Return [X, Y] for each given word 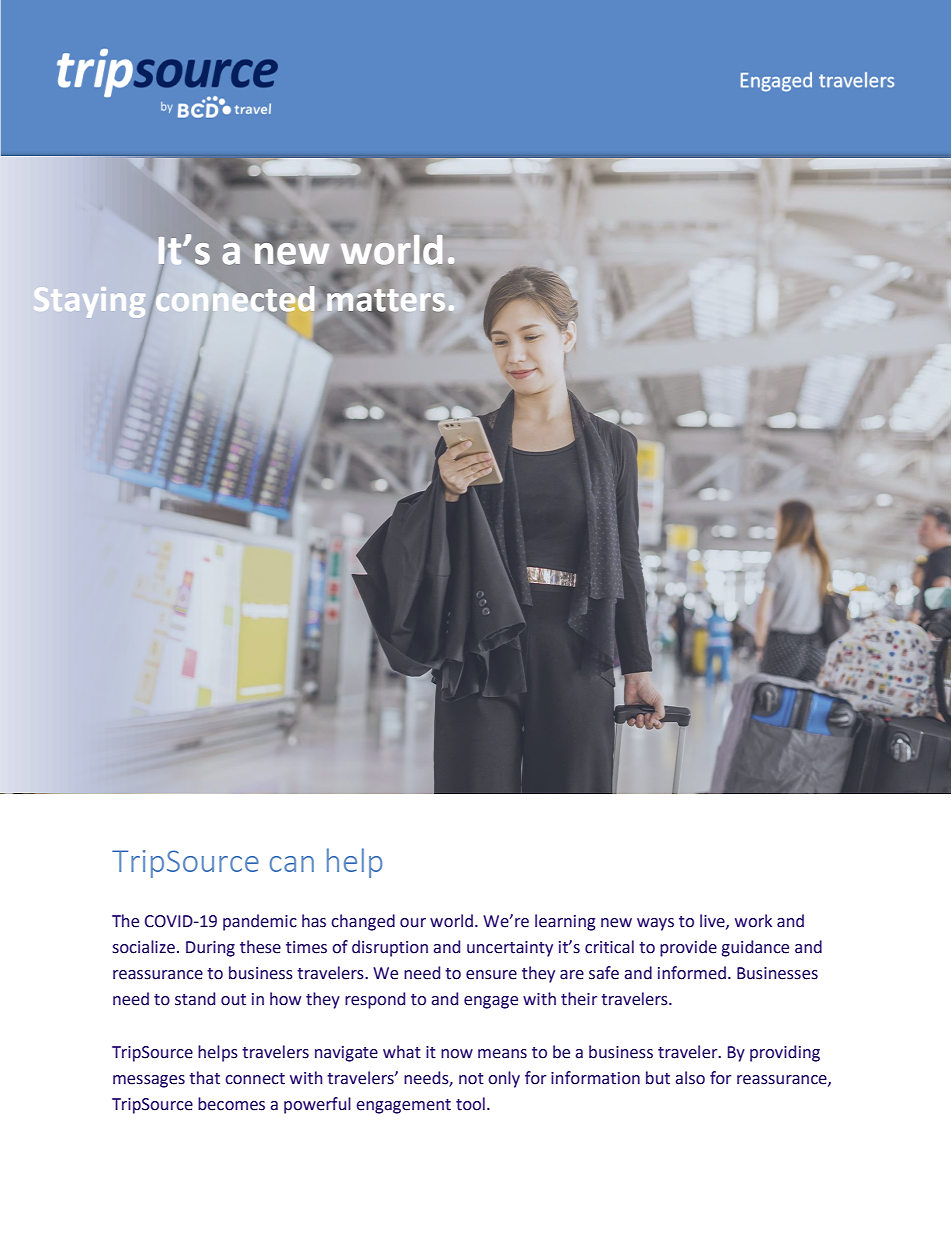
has [314, 921]
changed [363, 922]
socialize [144, 947]
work [753, 921]
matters [386, 301]
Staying [89, 302]
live [713, 921]
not [471, 1079]
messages [149, 1081]
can [292, 864]
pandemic [260, 922]
